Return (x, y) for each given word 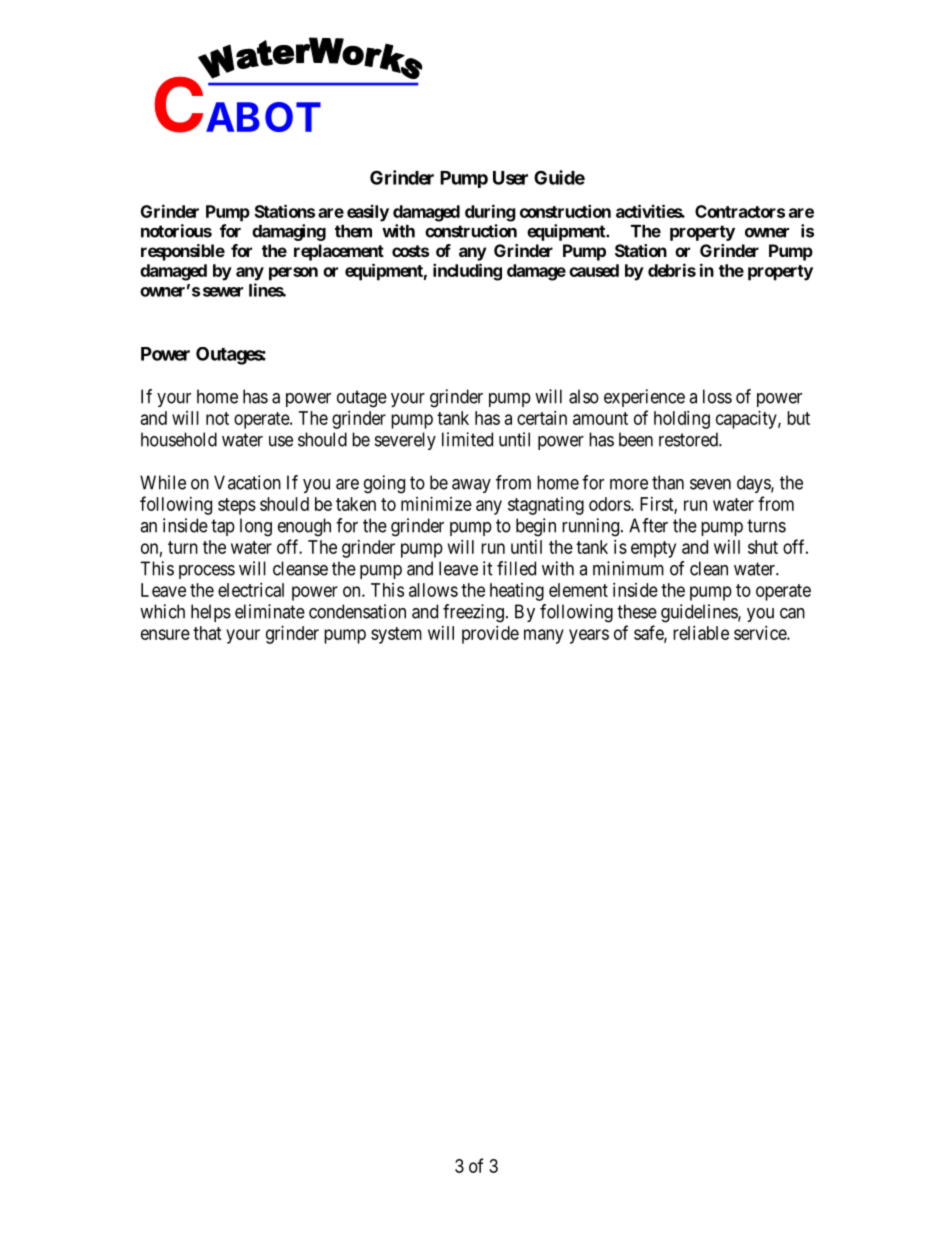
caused (594, 270)
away (471, 486)
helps (211, 613)
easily (368, 213)
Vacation (247, 482)
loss (717, 396)
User (510, 178)
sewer (223, 292)
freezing (473, 613)
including (467, 272)
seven (710, 484)
